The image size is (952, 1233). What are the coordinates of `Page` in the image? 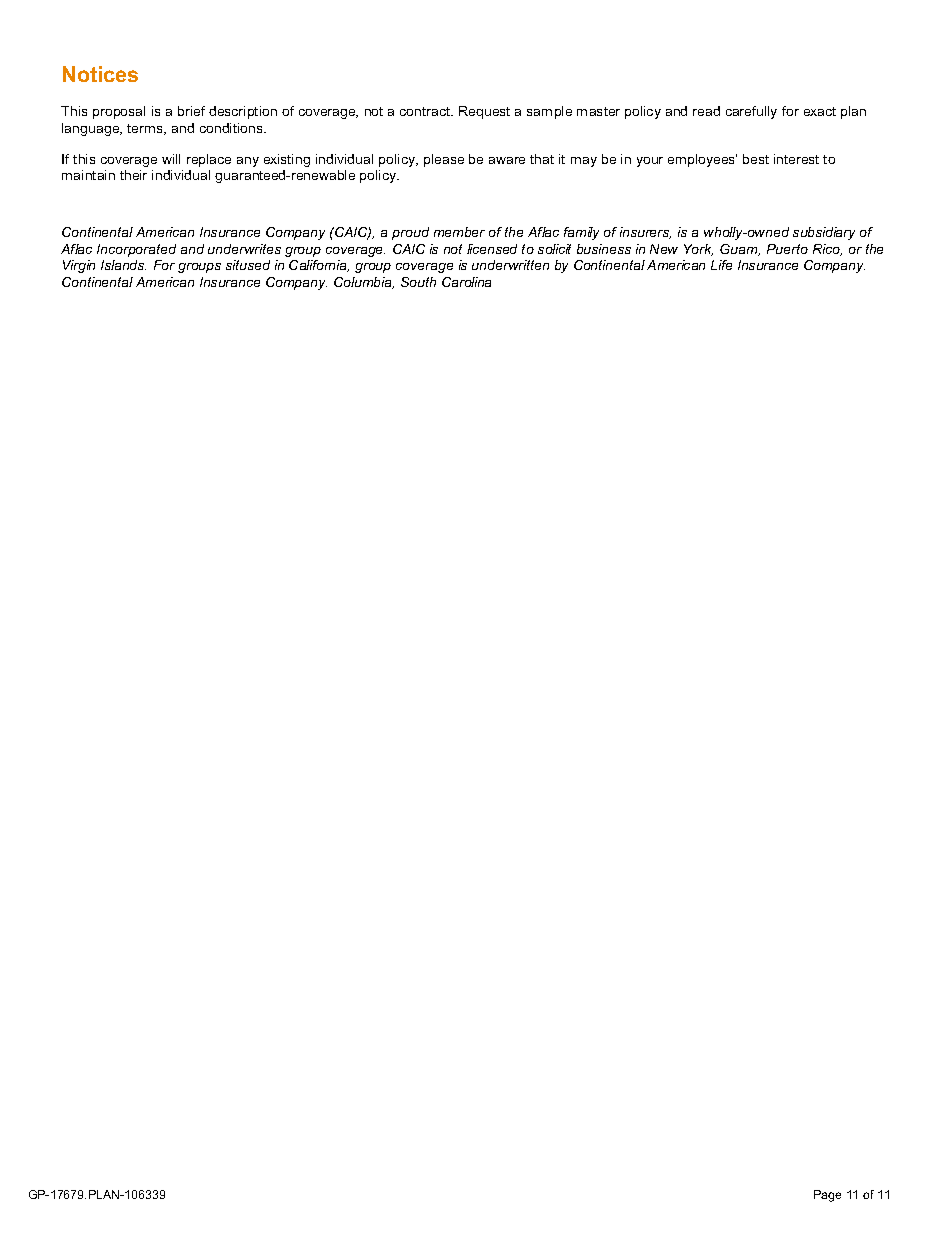 It's located at (827, 1196).
